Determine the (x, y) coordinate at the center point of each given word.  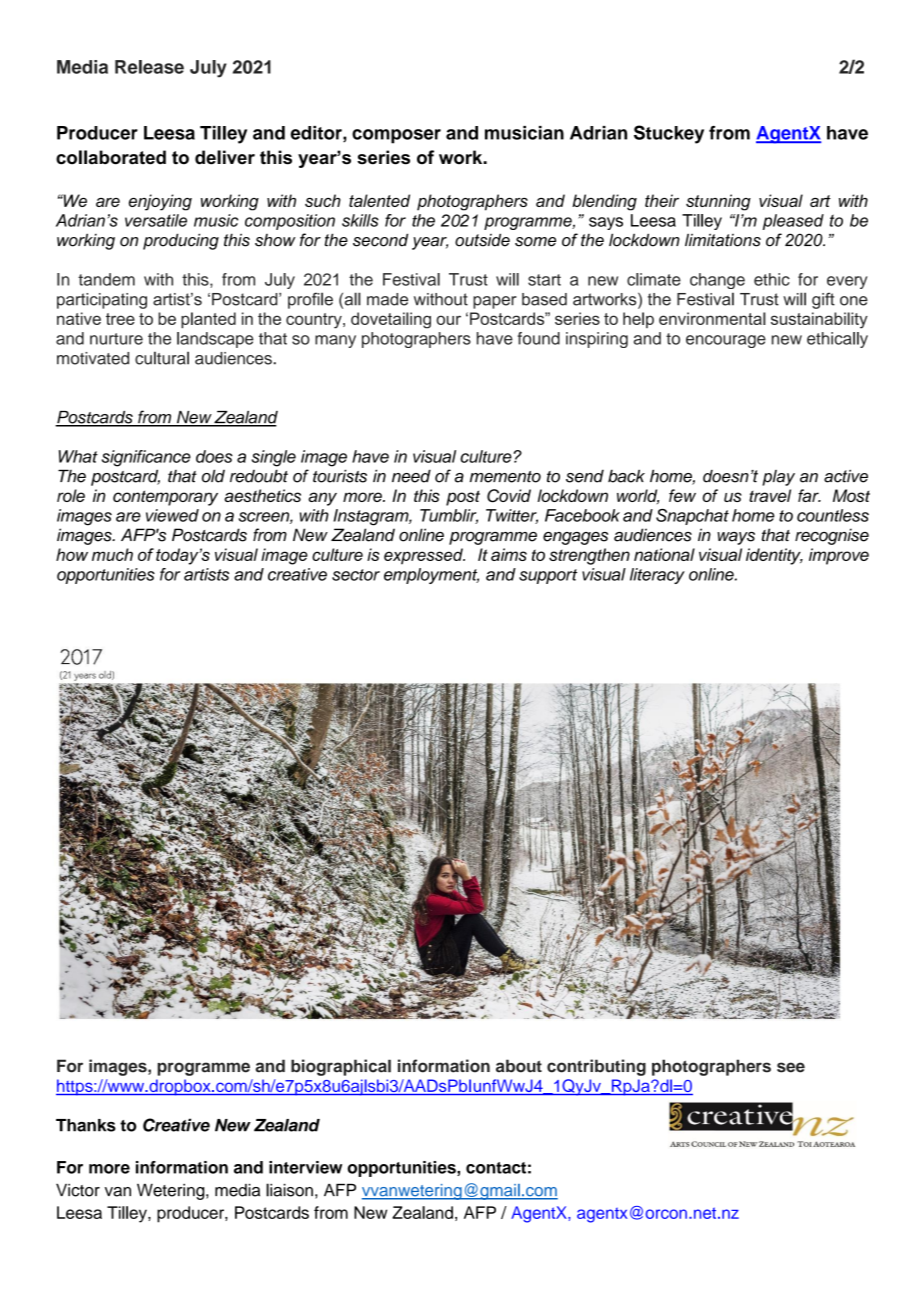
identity (774, 556)
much (112, 554)
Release (149, 67)
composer (396, 136)
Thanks (86, 1125)
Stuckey (669, 134)
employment (431, 576)
